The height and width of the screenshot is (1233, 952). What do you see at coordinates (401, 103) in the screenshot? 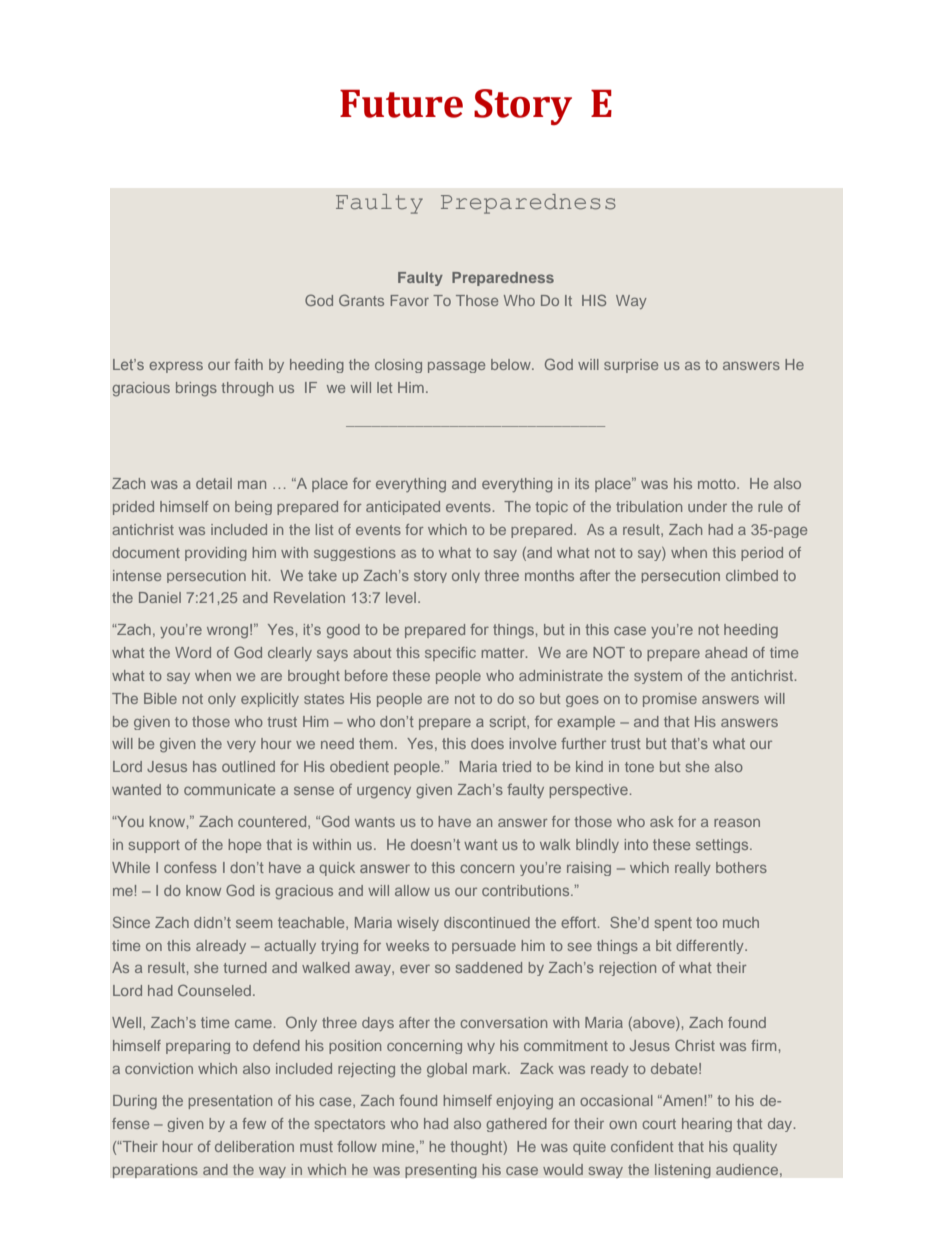
I see `Future` at bounding box center [401, 103].
